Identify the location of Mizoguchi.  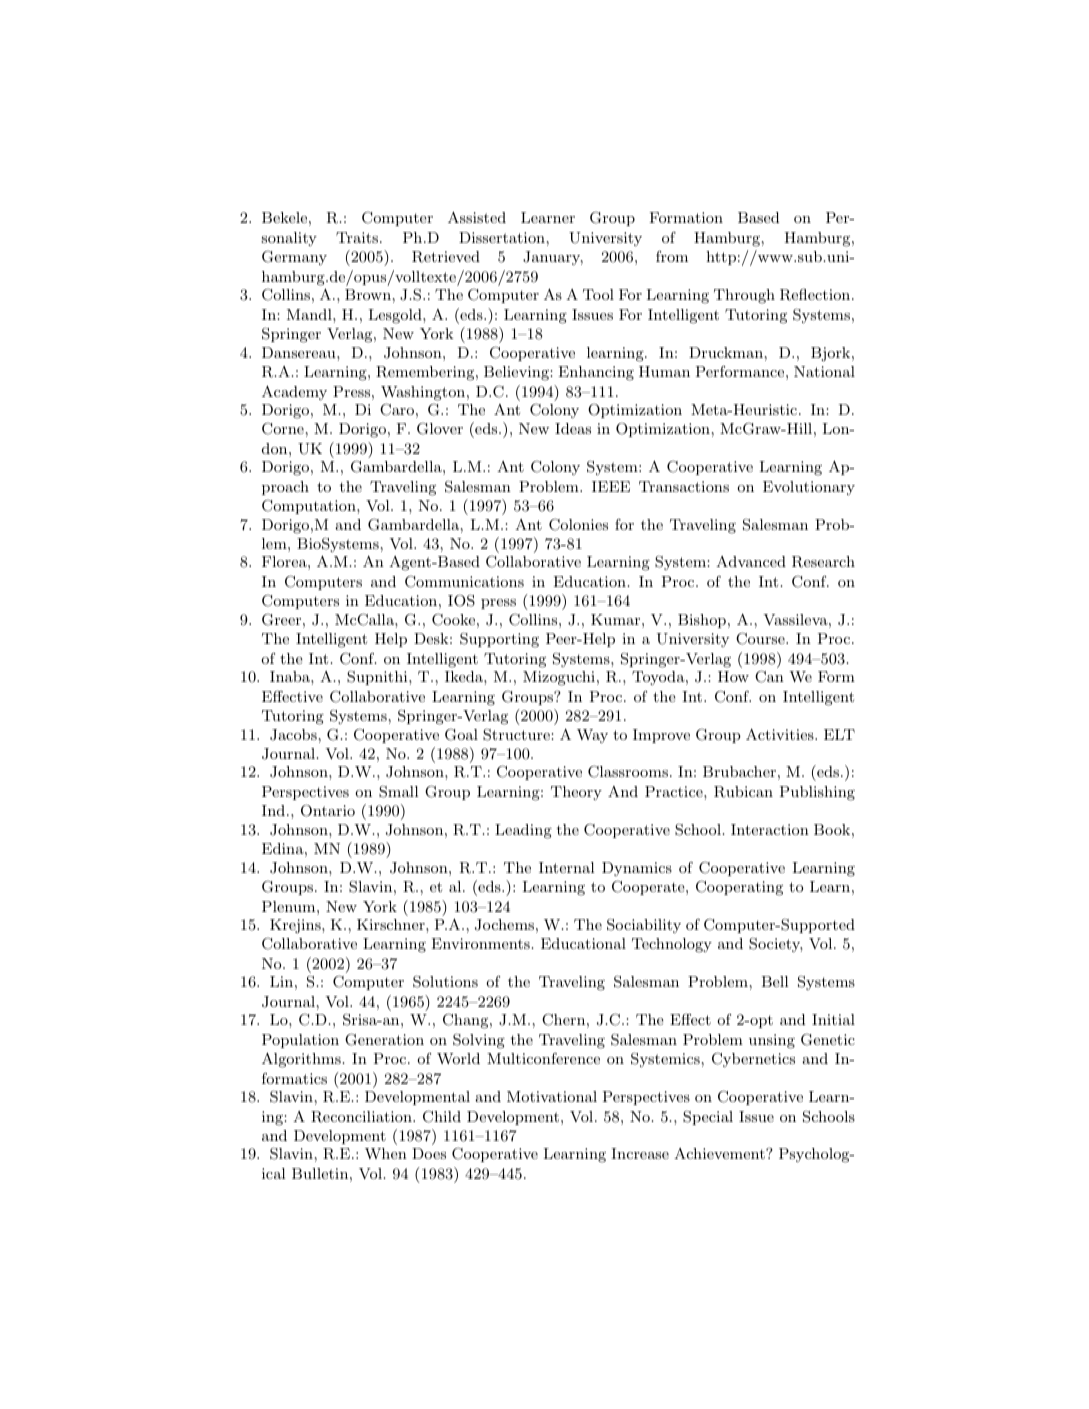
(559, 678).
